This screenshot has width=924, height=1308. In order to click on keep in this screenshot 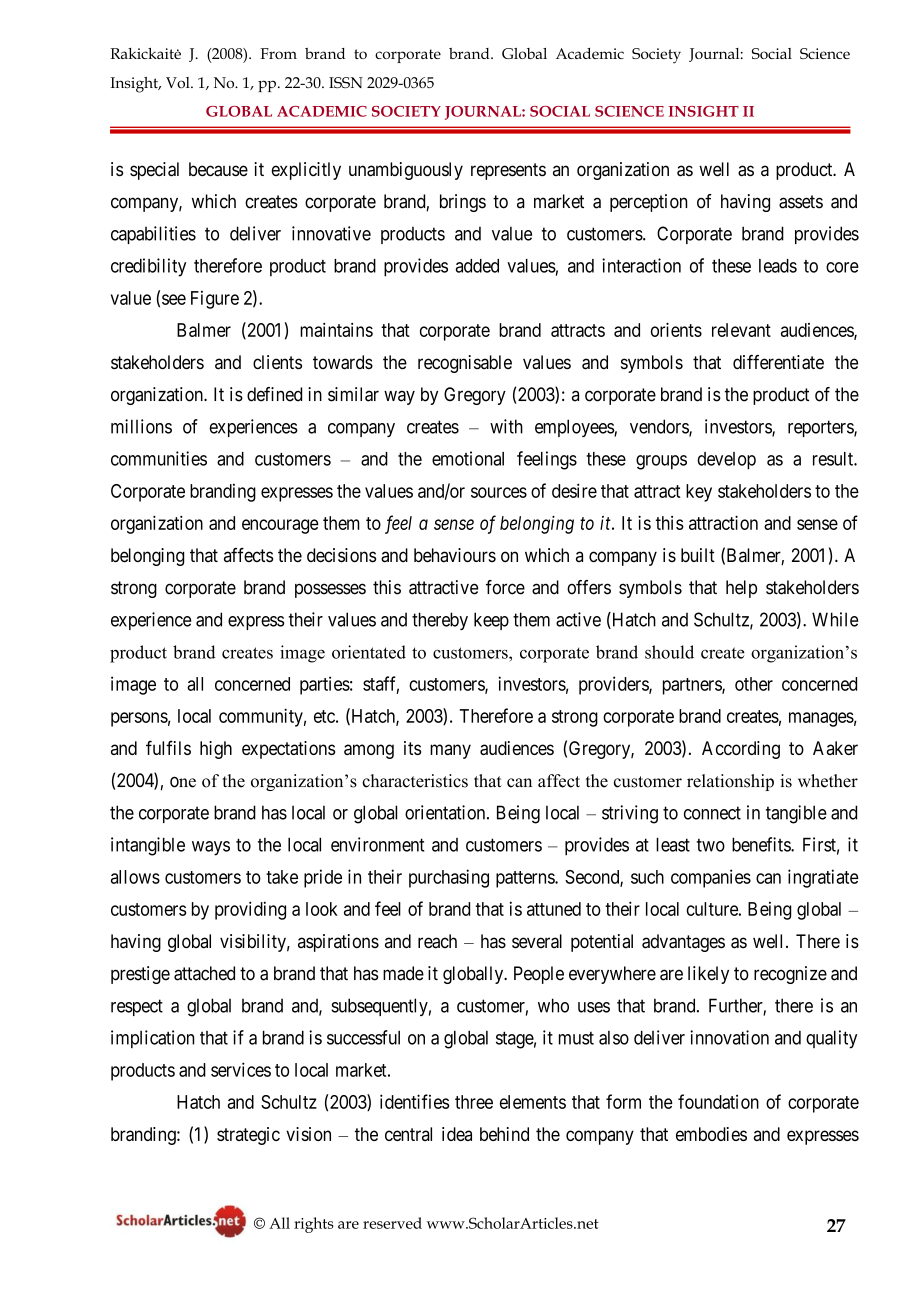, I will do `click(491, 621)`.
